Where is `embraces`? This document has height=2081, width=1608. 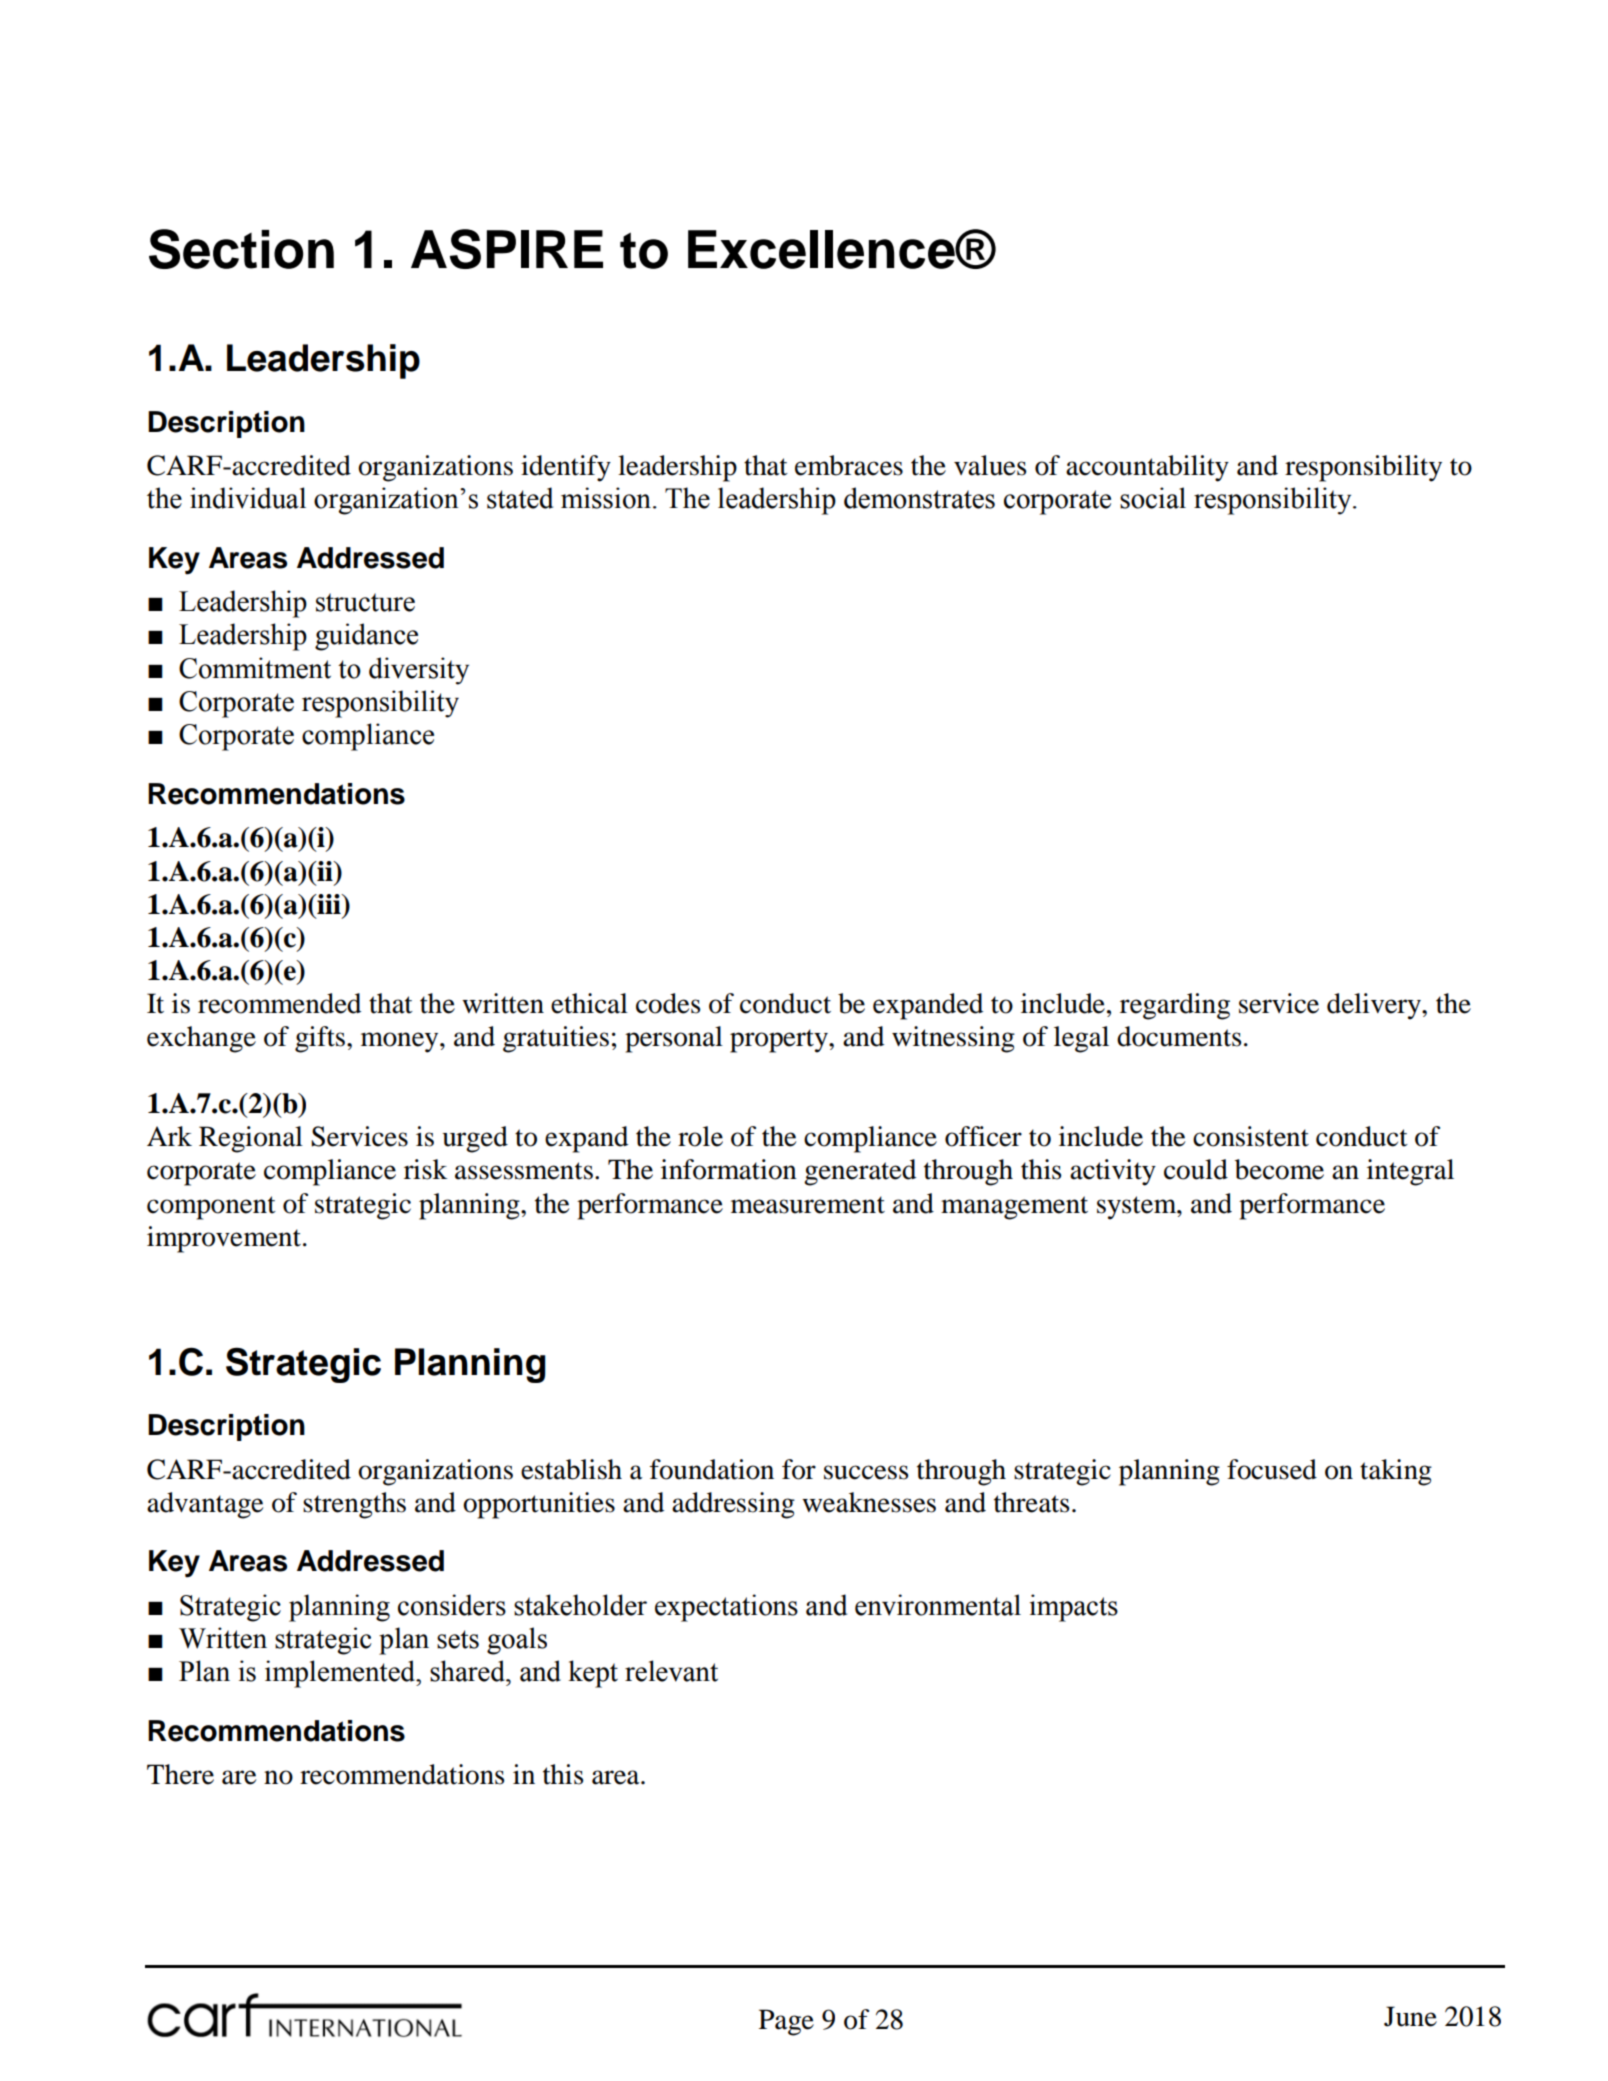
embraces is located at coordinates (849, 465).
